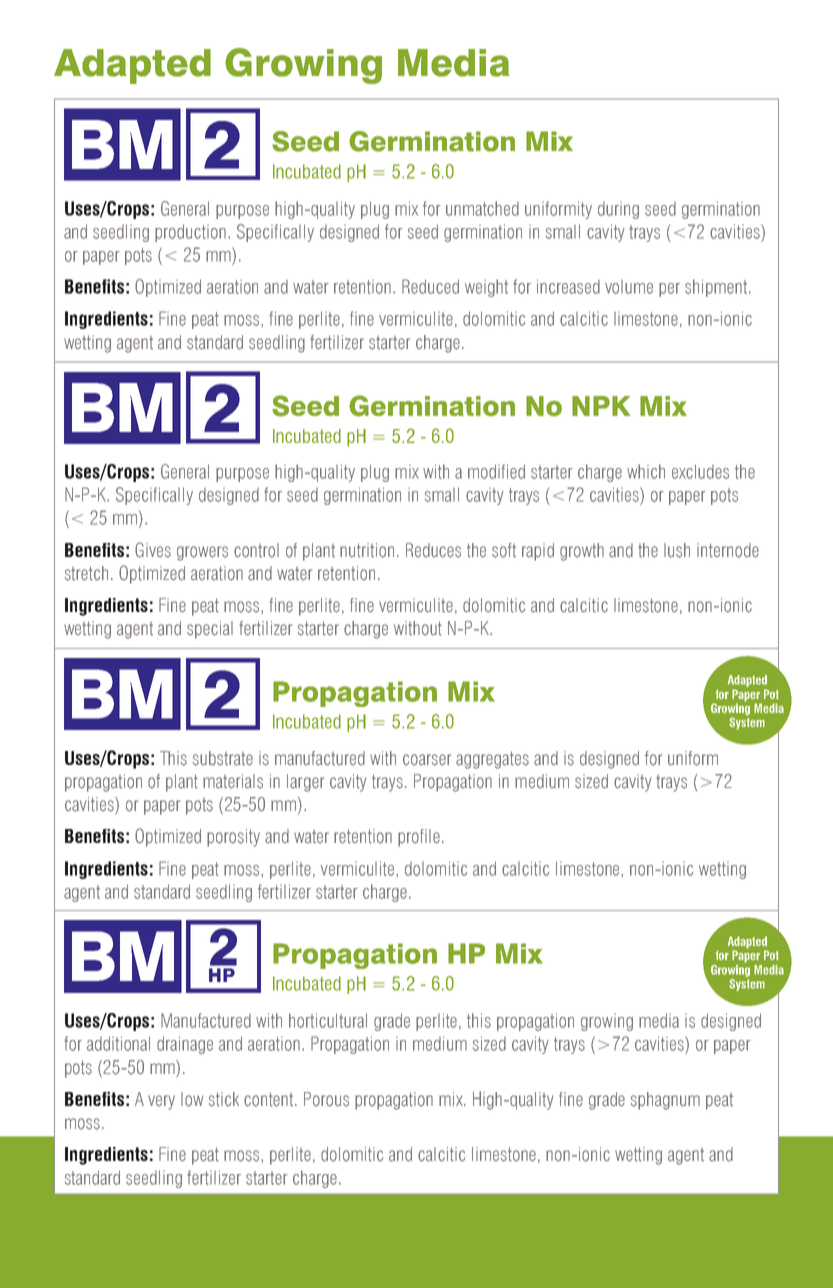 This image has width=833, height=1288. What do you see at coordinates (427, 760) in the image?
I see `coarser` at bounding box center [427, 760].
